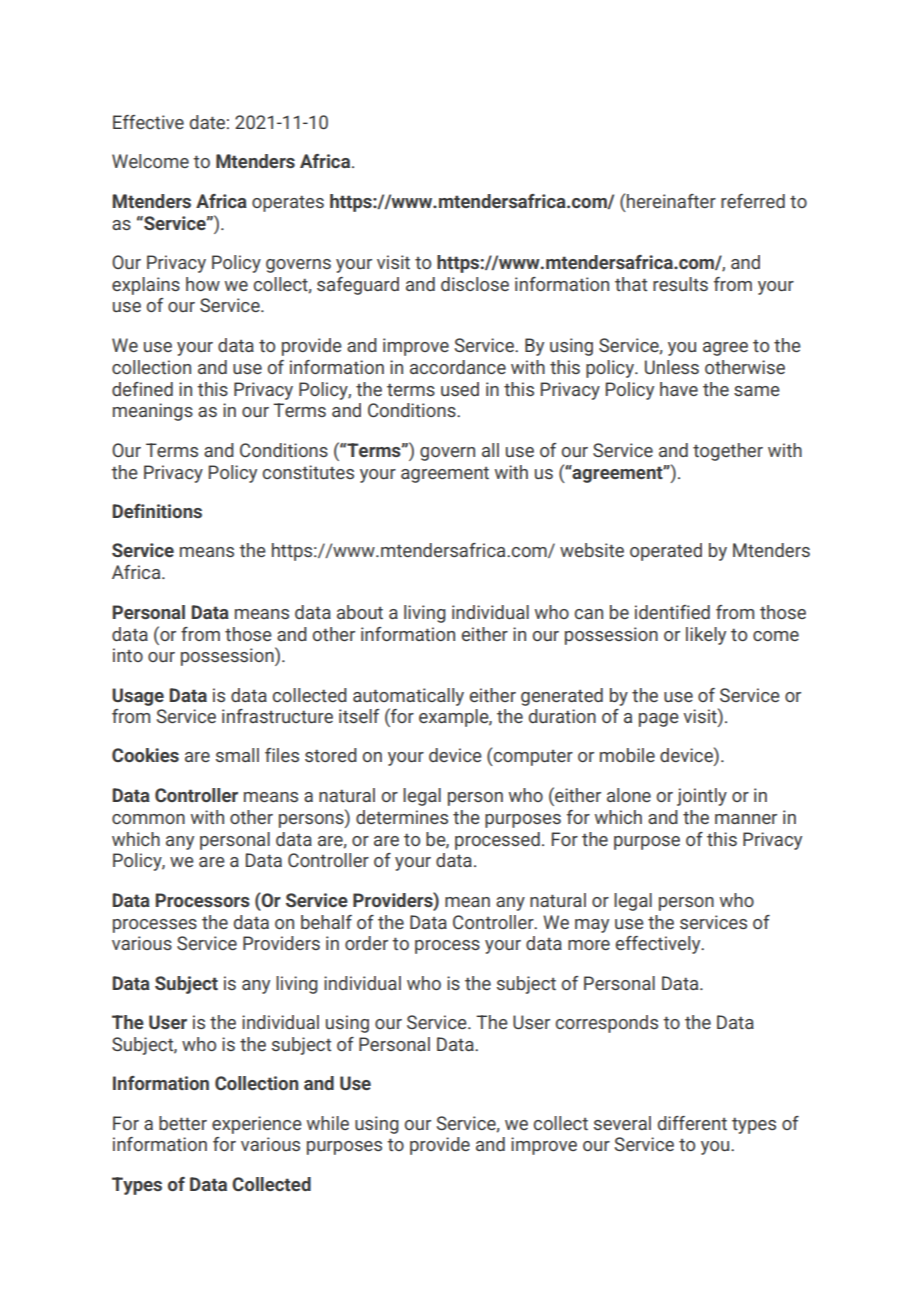  I want to click on likely, so click(706, 636).
